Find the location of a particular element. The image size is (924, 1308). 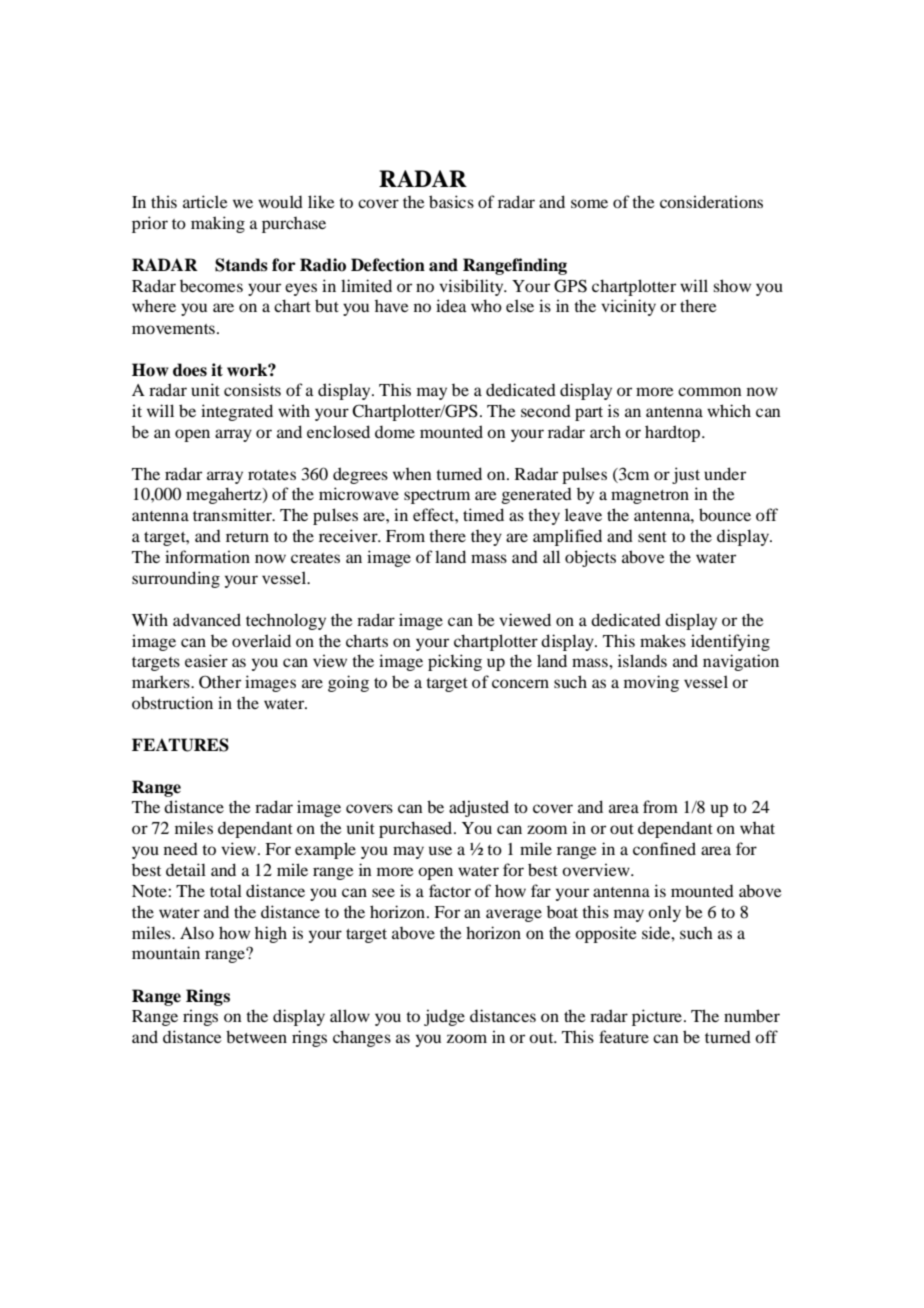

moving is located at coordinates (651, 683).
